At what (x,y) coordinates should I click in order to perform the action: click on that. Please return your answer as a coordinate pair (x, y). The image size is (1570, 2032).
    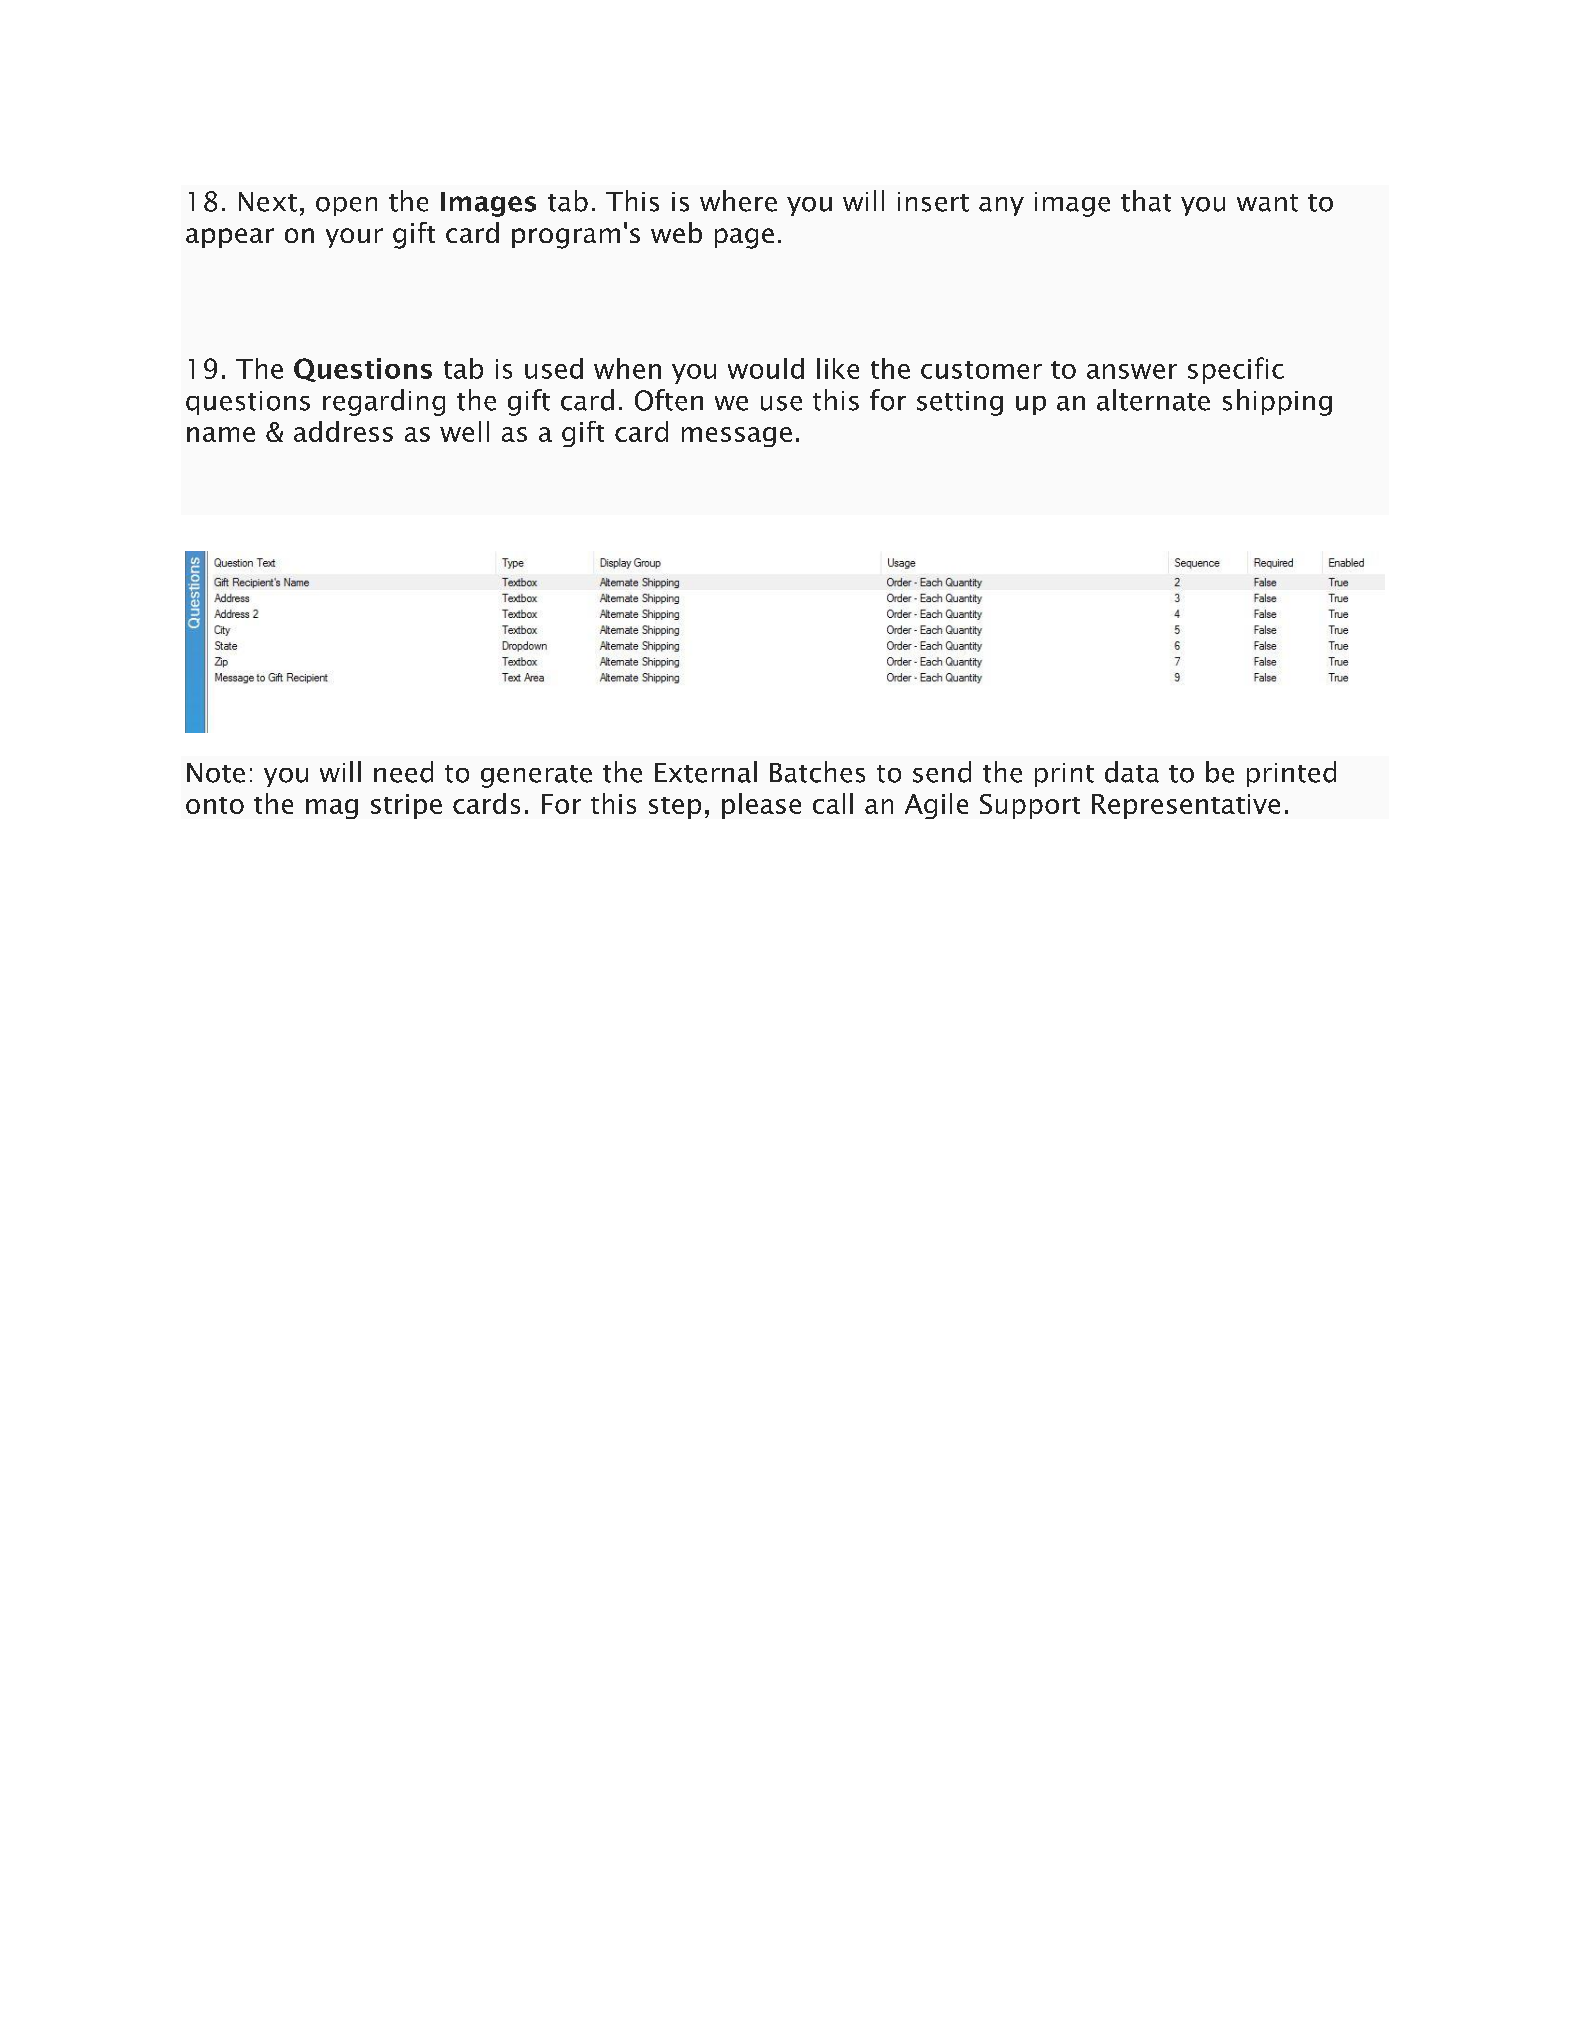
    Looking at the image, I should click on (1146, 201).
